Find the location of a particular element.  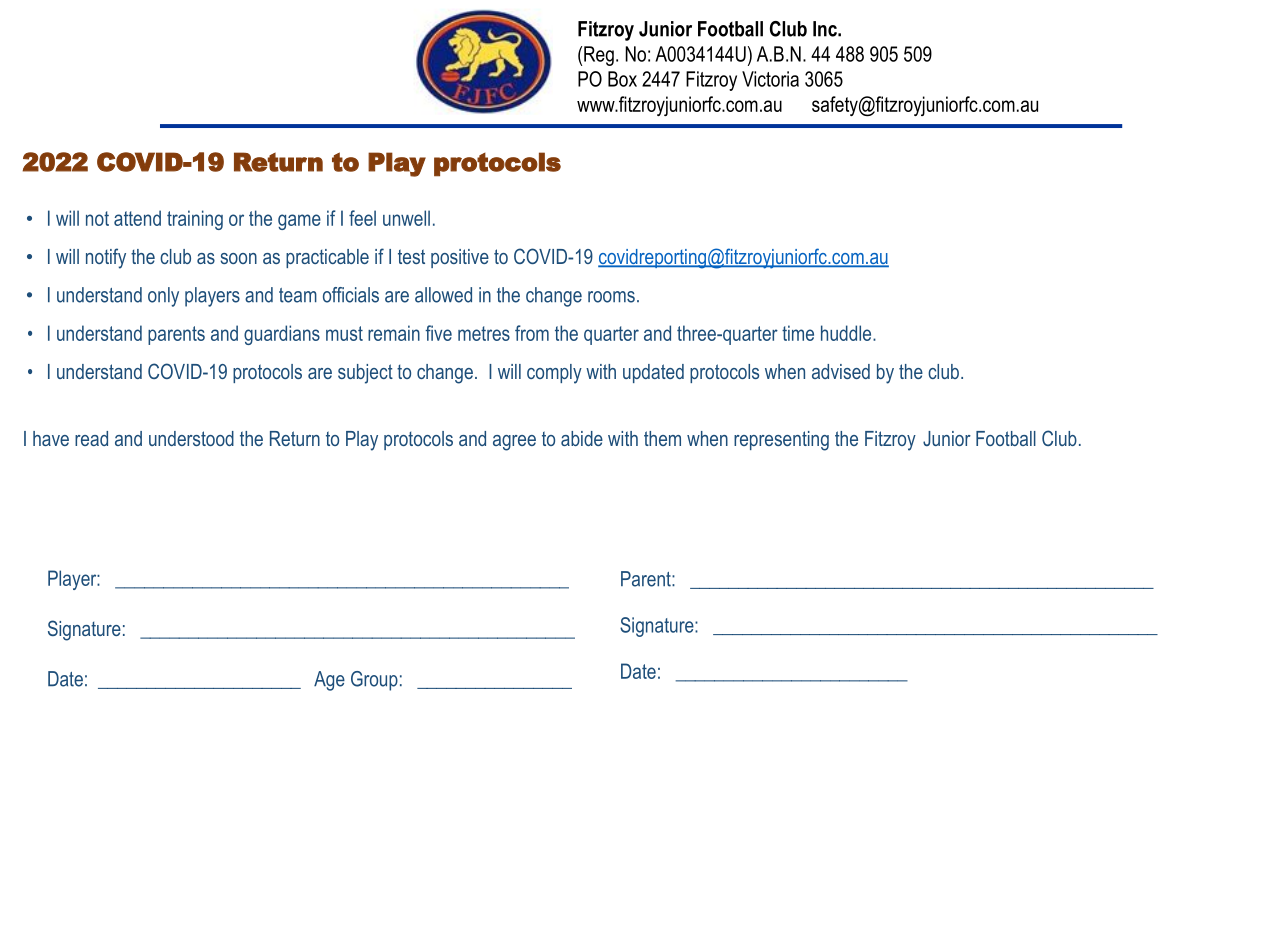

agree is located at coordinates (514, 443).
